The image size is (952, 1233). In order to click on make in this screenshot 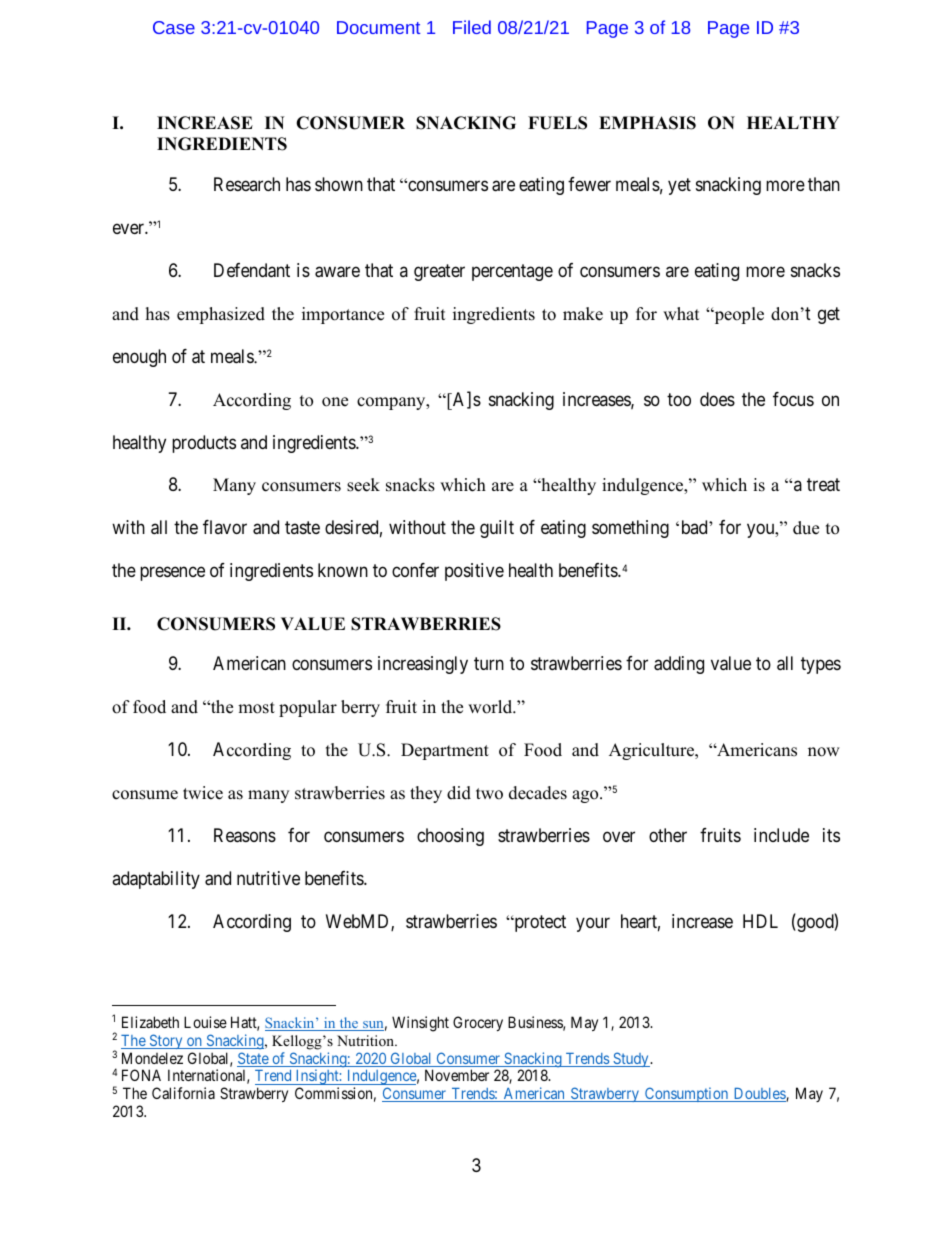, I will do `click(583, 314)`.
